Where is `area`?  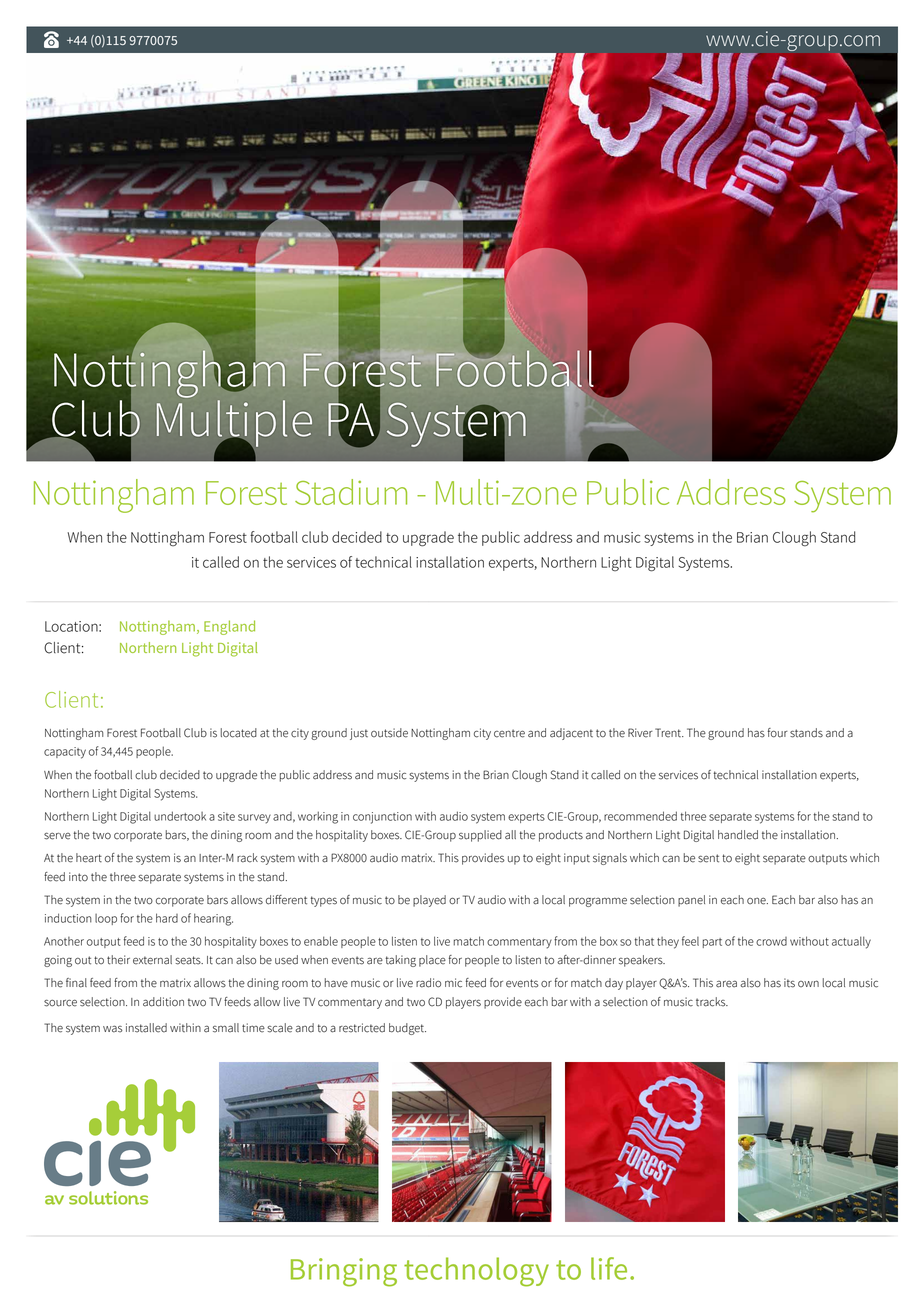
area is located at coordinates (726, 984).
